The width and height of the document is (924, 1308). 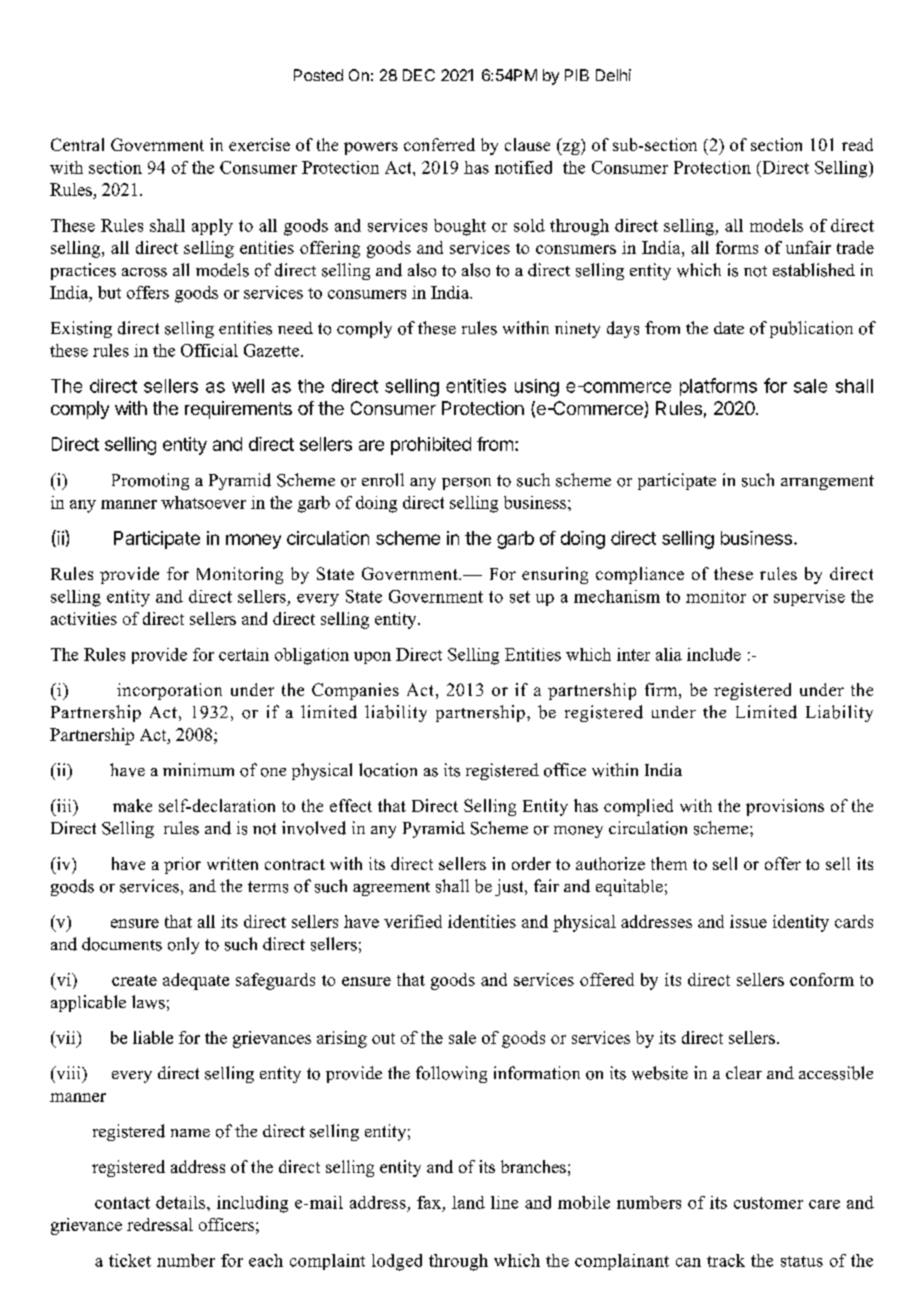 What do you see at coordinates (413, 921) in the document?
I see `verified` at bounding box center [413, 921].
